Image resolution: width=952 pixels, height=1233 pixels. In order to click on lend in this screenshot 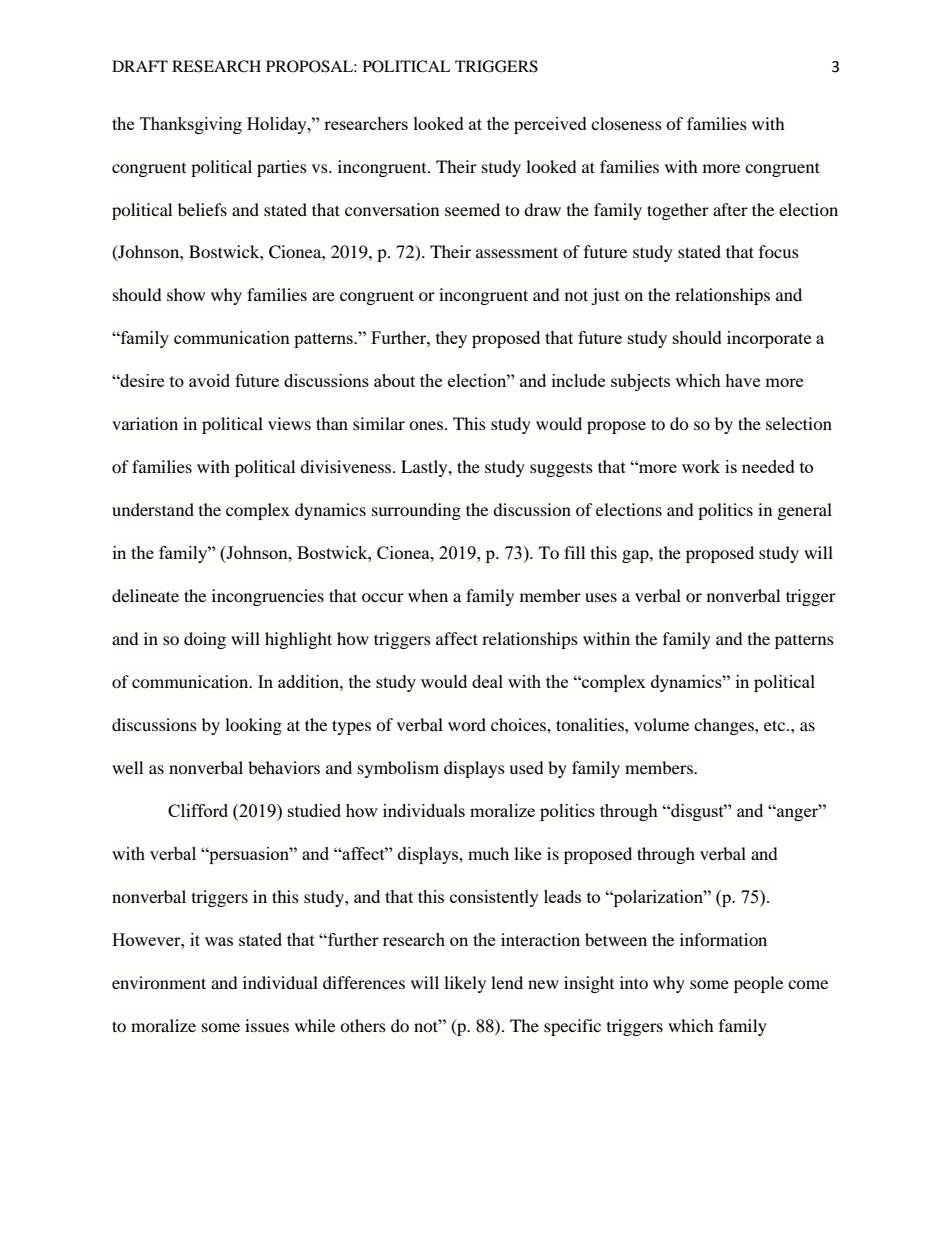, I will do `click(507, 982)`.
